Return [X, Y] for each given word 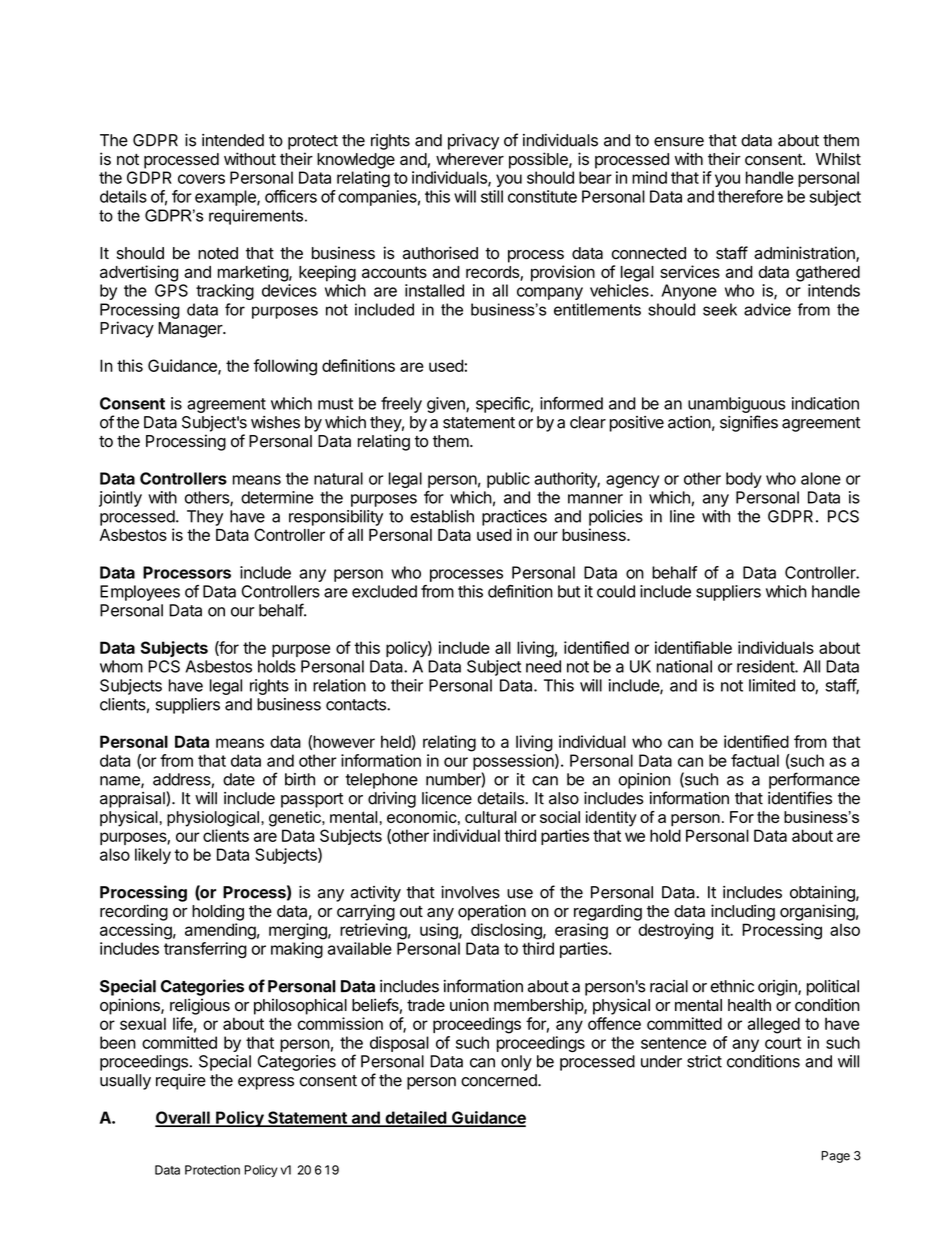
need [543, 666]
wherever [470, 159]
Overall [183, 1118]
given [447, 405]
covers [201, 179]
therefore [750, 196]
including [743, 912]
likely [153, 856]
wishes [275, 422]
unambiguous [737, 405]
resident [766, 666]
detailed [415, 1118]
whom [121, 666]
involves [470, 892]
